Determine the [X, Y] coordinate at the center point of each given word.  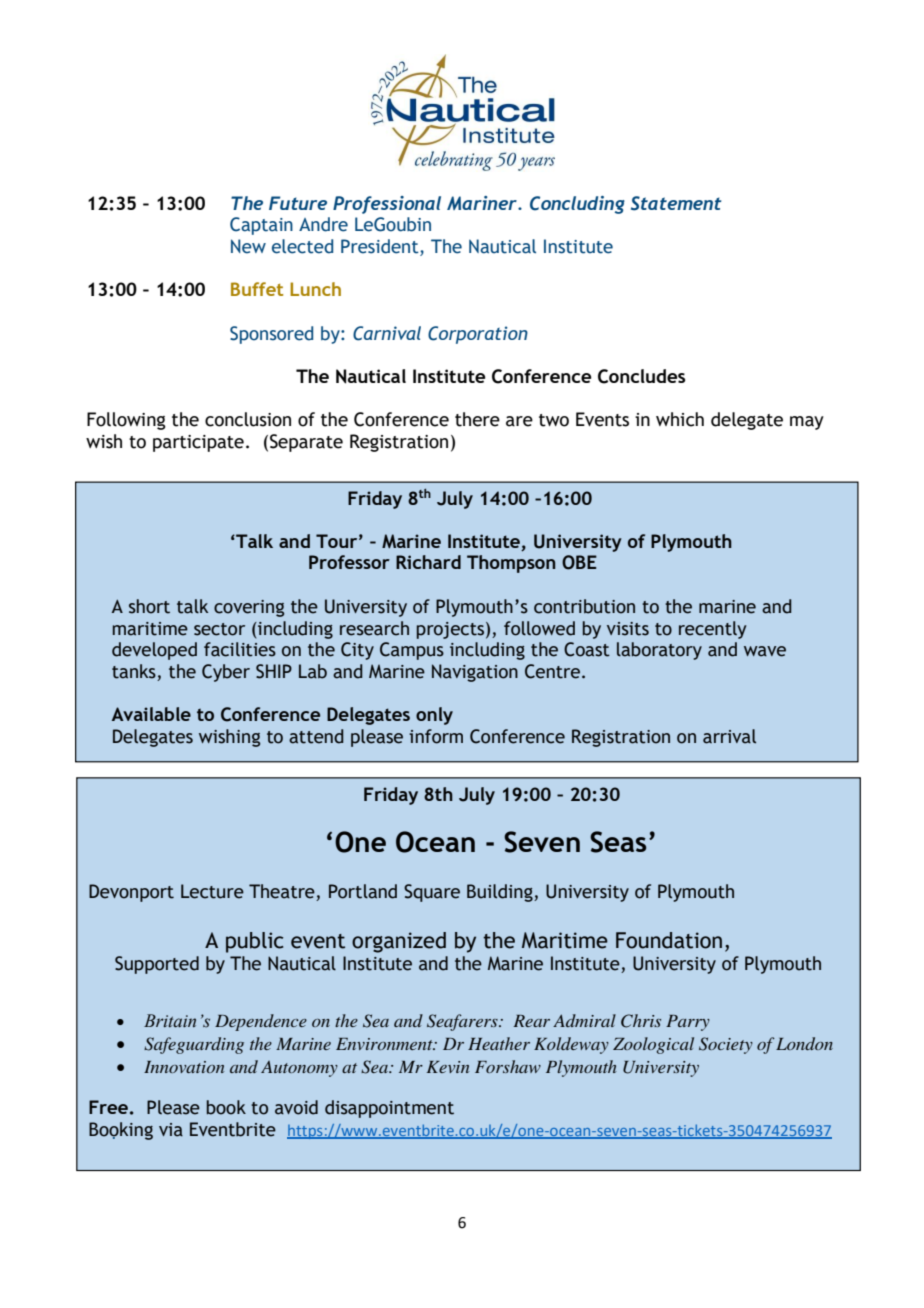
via [171, 1130]
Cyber [226, 673]
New [248, 246]
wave [765, 651]
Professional [387, 205]
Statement [676, 203]
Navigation [475, 673]
